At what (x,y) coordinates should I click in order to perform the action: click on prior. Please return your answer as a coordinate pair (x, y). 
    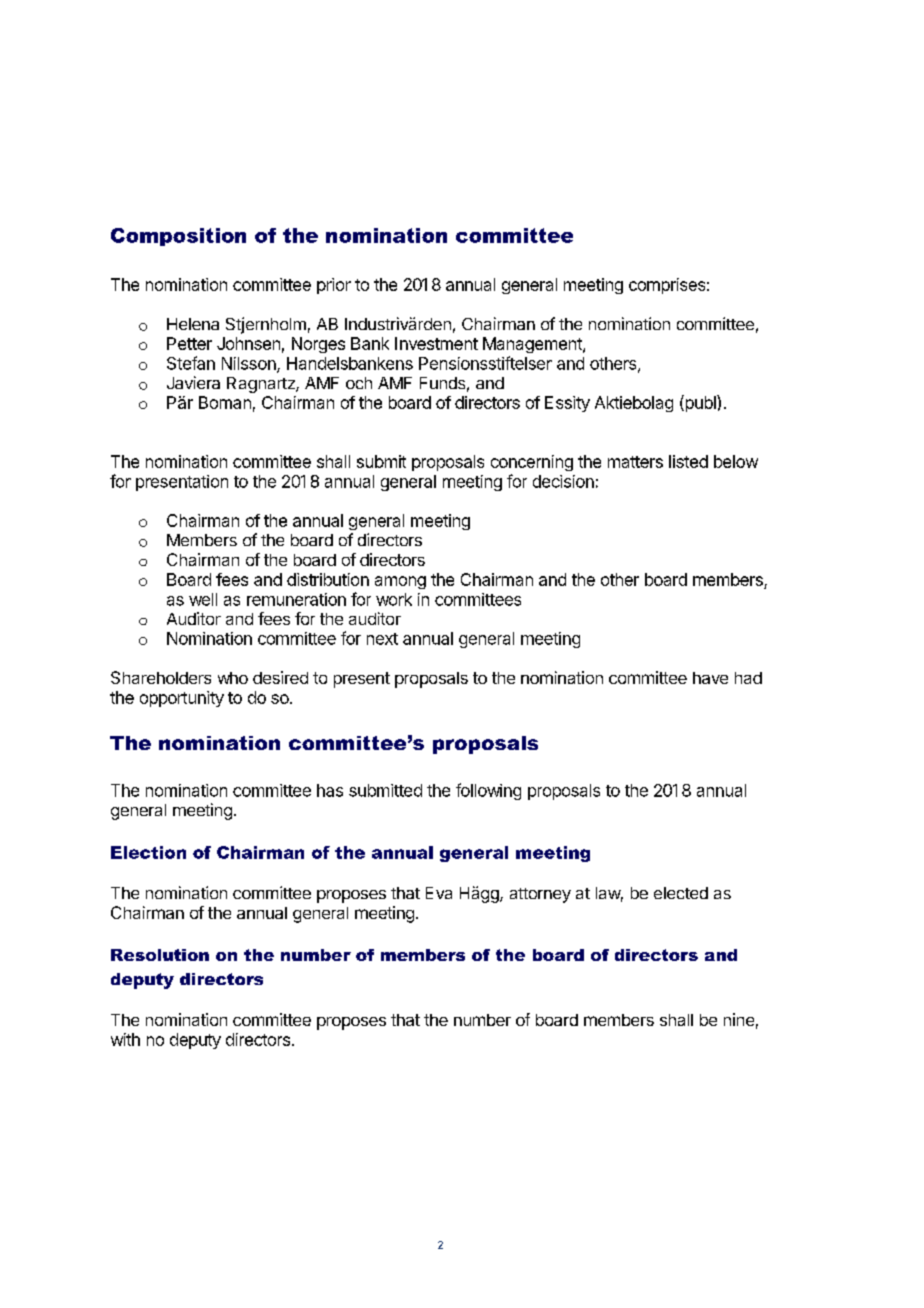
    Looking at the image, I should click on (334, 286).
